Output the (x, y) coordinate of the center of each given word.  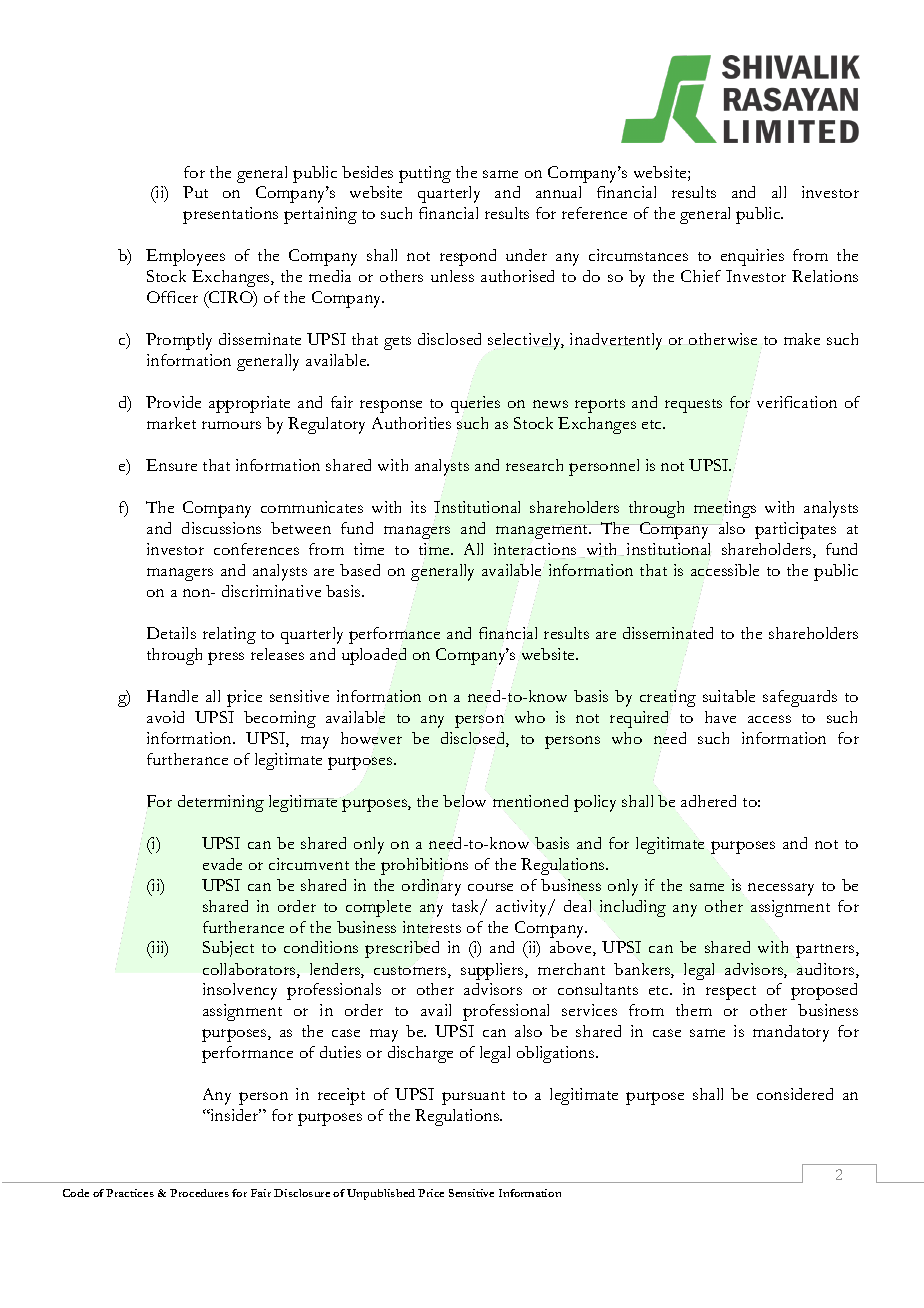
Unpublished (381, 1194)
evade (222, 864)
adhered (708, 801)
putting (425, 174)
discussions (221, 528)
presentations (230, 215)
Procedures (199, 1193)
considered (795, 1094)
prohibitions (424, 866)
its (418, 507)
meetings (725, 509)
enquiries (752, 257)
